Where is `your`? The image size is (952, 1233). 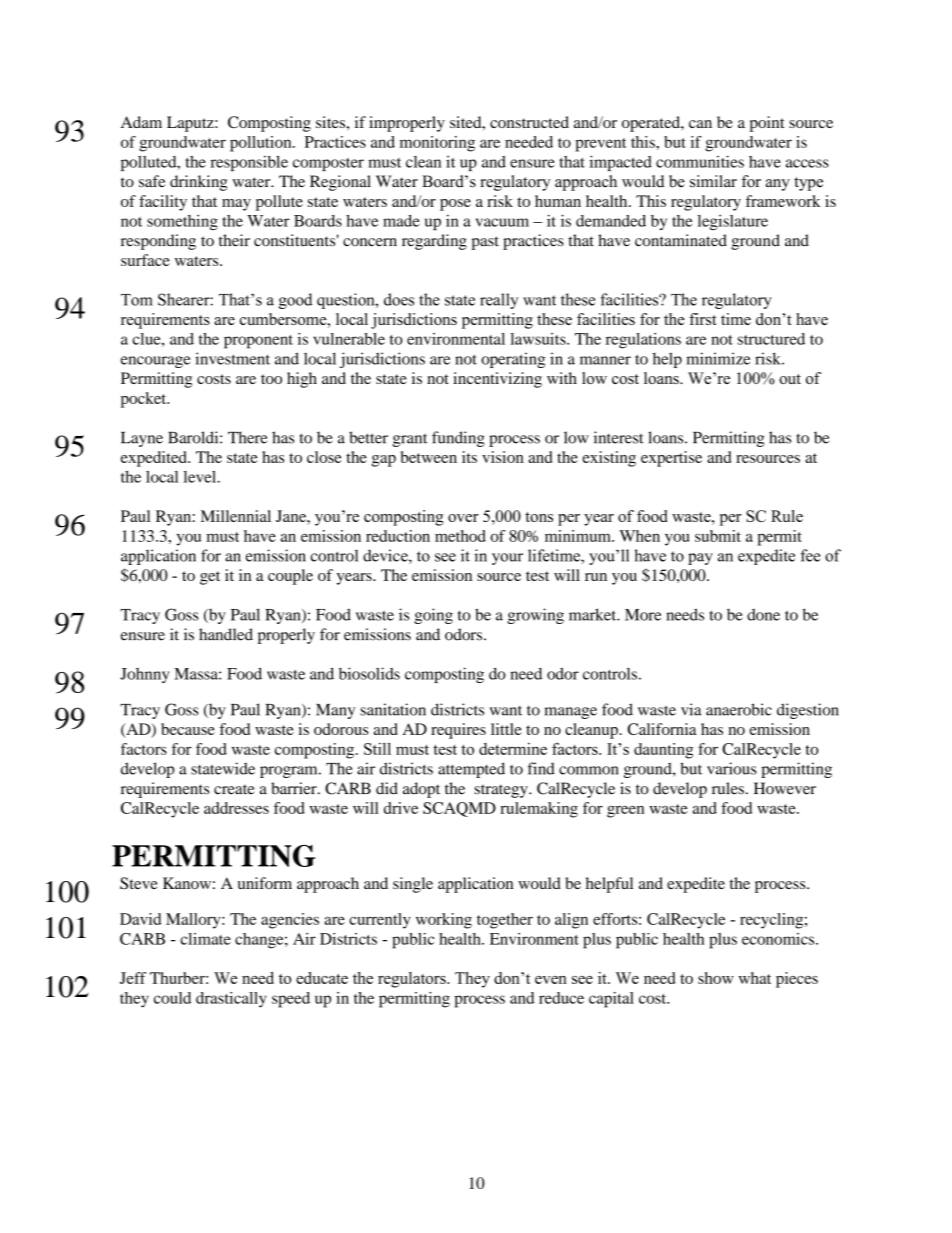 your is located at coordinates (507, 559).
